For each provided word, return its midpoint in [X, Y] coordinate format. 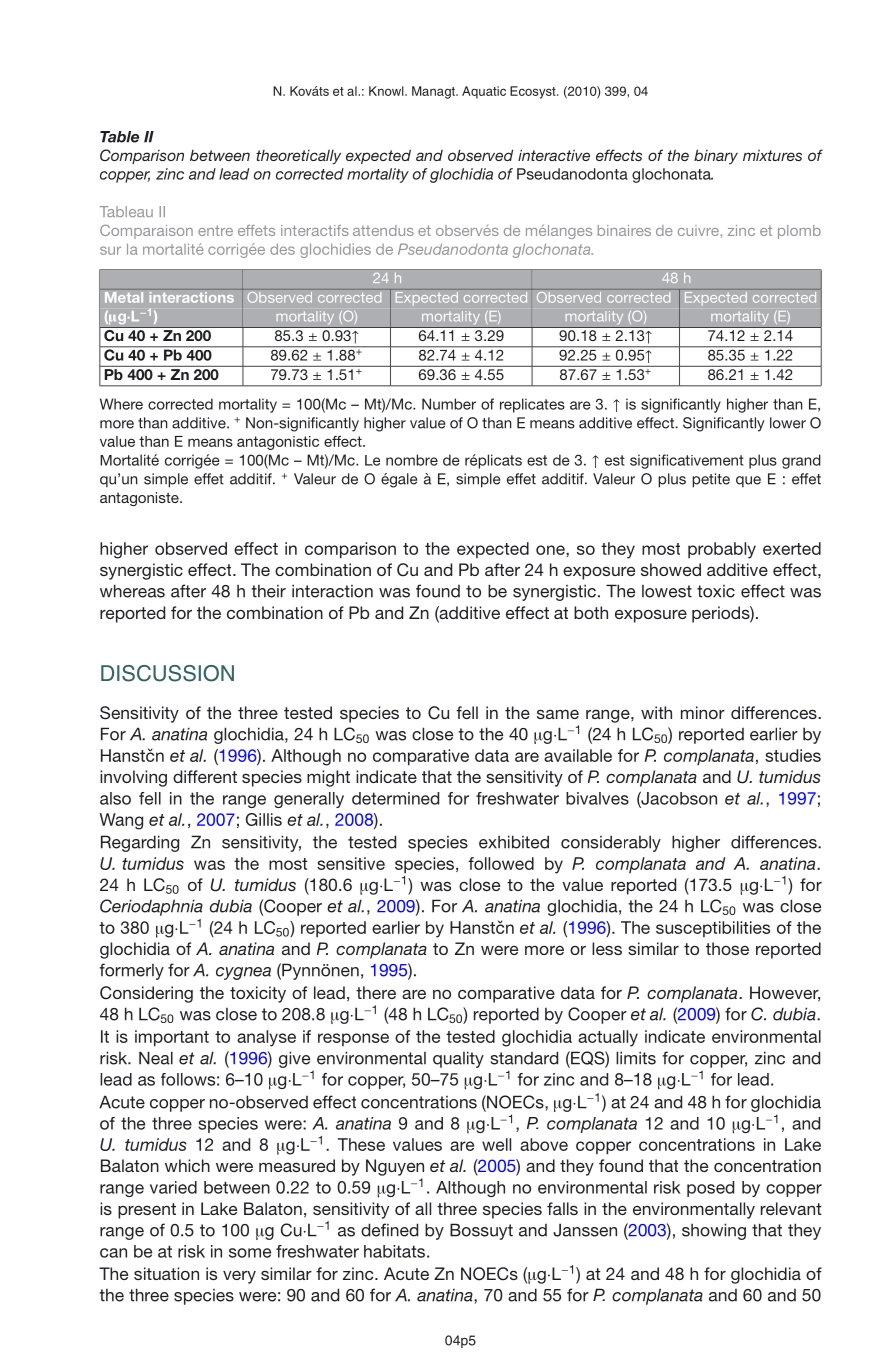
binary [716, 157]
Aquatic [484, 92]
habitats [394, 1251]
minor [703, 712]
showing [714, 1231]
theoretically [298, 157]
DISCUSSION [167, 673]
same [558, 714]
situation [166, 1273]
